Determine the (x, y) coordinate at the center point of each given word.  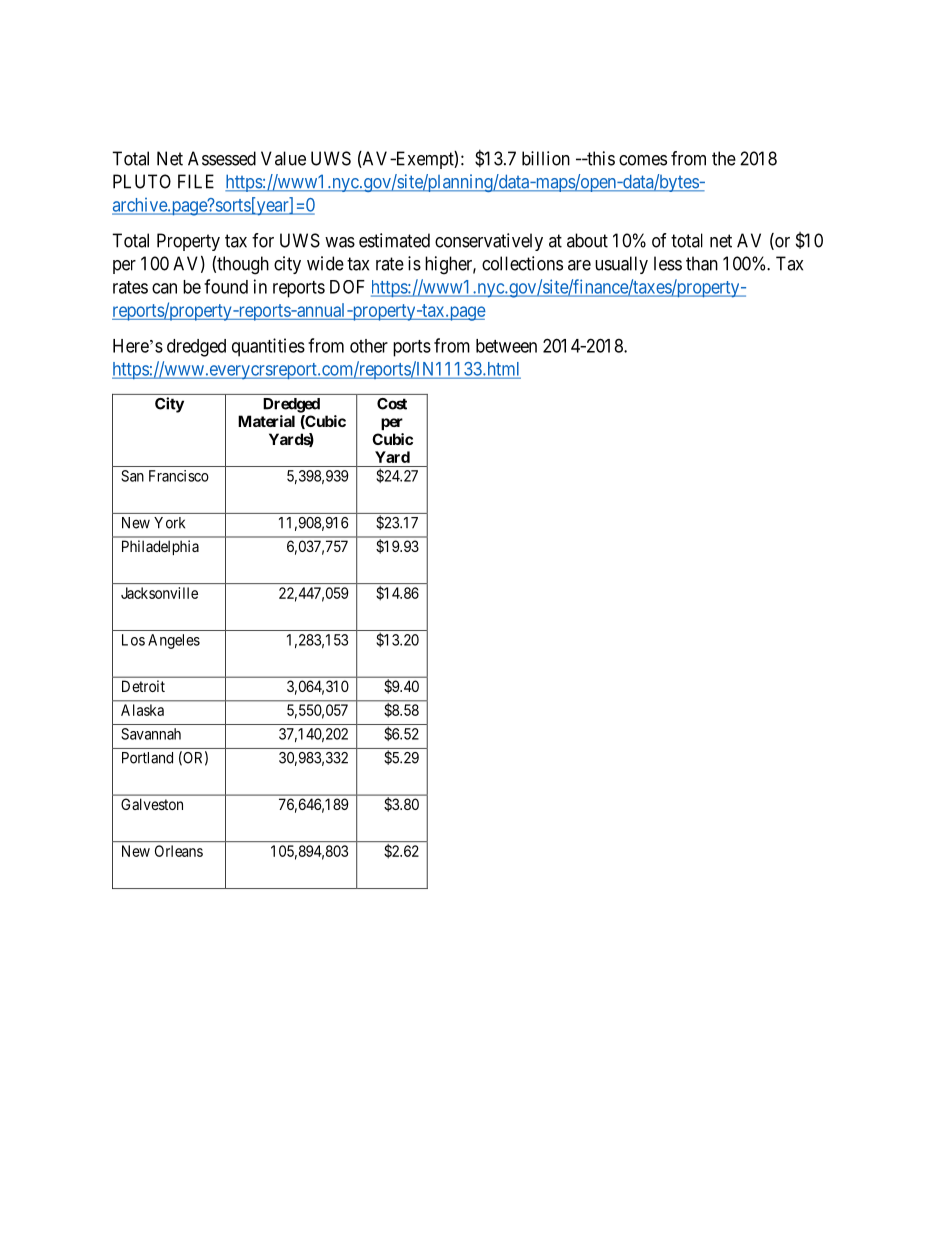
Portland (147, 758)
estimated (394, 240)
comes (643, 160)
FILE (196, 181)
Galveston (152, 804)
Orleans (179, 851)
